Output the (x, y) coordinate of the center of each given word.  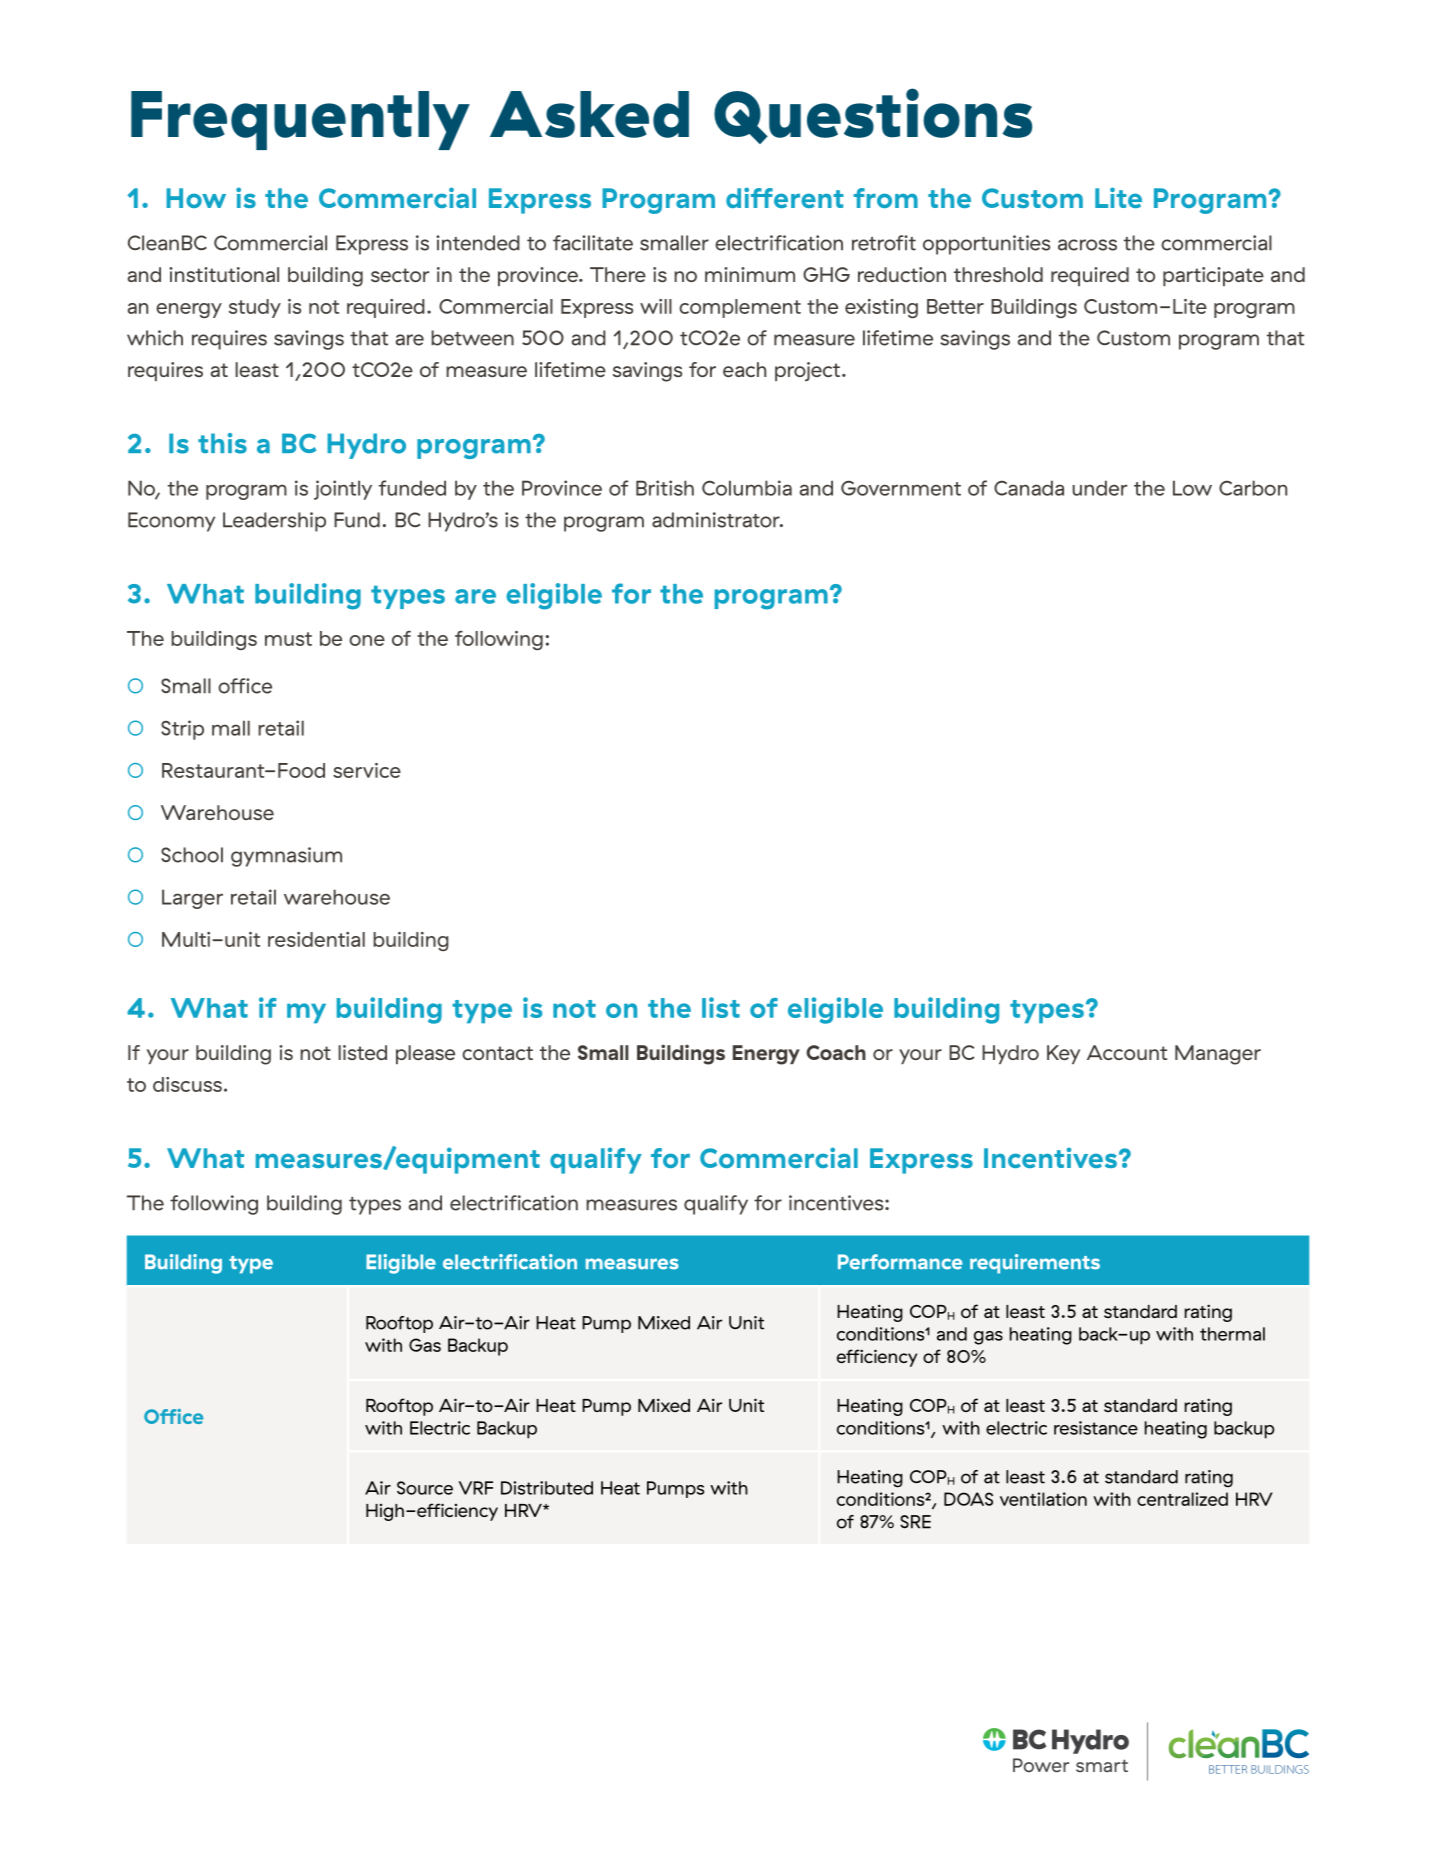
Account (1127, 1052)
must (288, 639)
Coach (836, 1052)
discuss (187, 1084)
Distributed (547, 1488)
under (1099, 488)
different (785, 197)
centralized (1182, 1499)
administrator (717, 520)
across (1087, 245)
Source (425, 1488)
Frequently (300, 120)
